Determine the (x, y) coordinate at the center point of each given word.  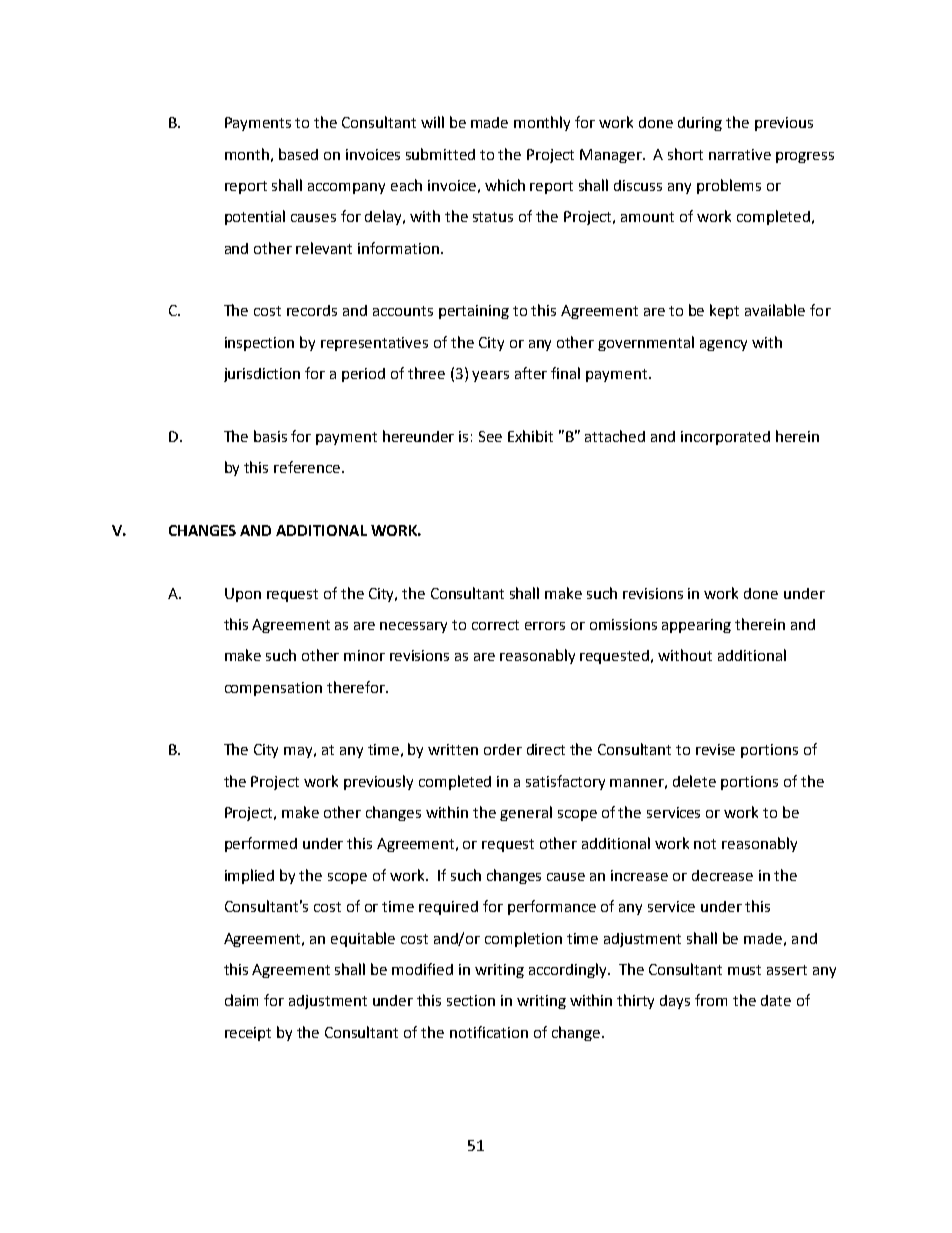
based (298, 154)
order (503, 749)
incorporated (725, 438)
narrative (740, 154)
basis (270, 436)
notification (489, 1032)
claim (241, 1000)
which (505, 185)
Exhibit (530, 436)
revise (715, 749)
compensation (273, 689)
